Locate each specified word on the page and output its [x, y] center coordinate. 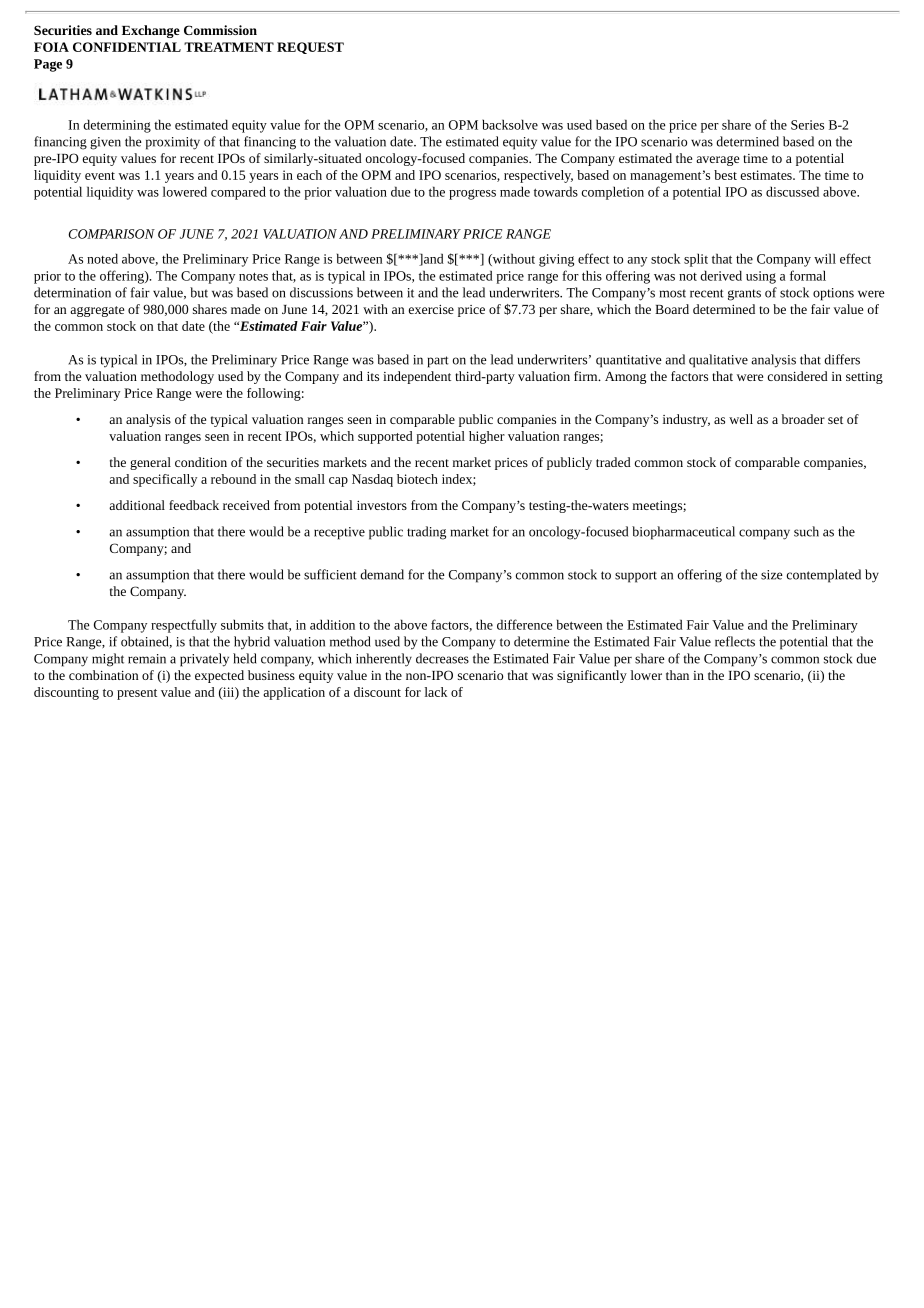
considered [798, 376]
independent [417, 377]
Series [807, 125]
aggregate [97, 311]
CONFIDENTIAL [127, 47]
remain [147, 659]
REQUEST [310, 48]
